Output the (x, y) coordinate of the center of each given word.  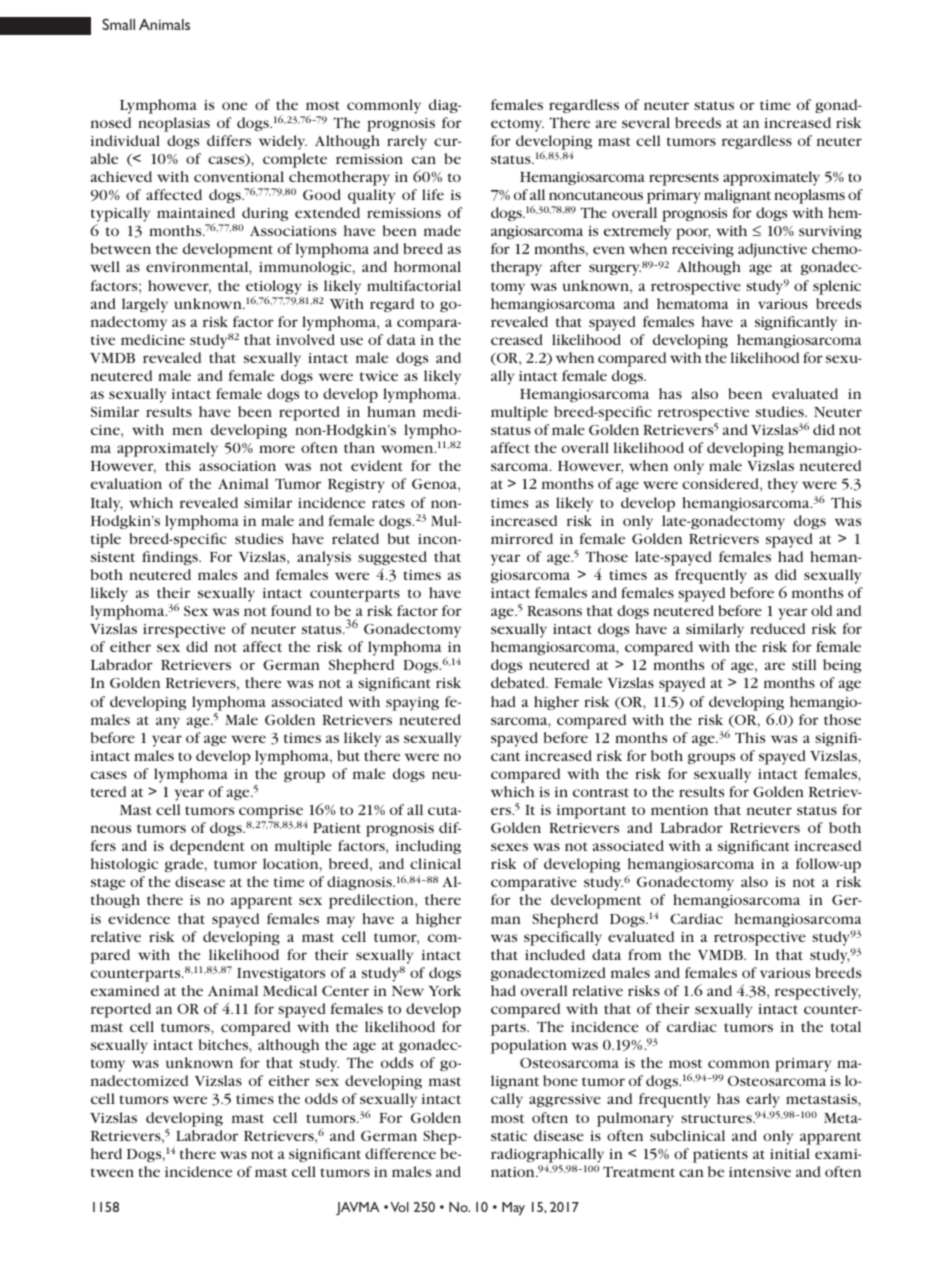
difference (400, 1153)
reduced (777, 628)
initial (790, 1153)
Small (118, 24)
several (646, 122)
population (529, 1046)
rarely (407, 142)
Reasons (554, 611)
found (291, 610)
